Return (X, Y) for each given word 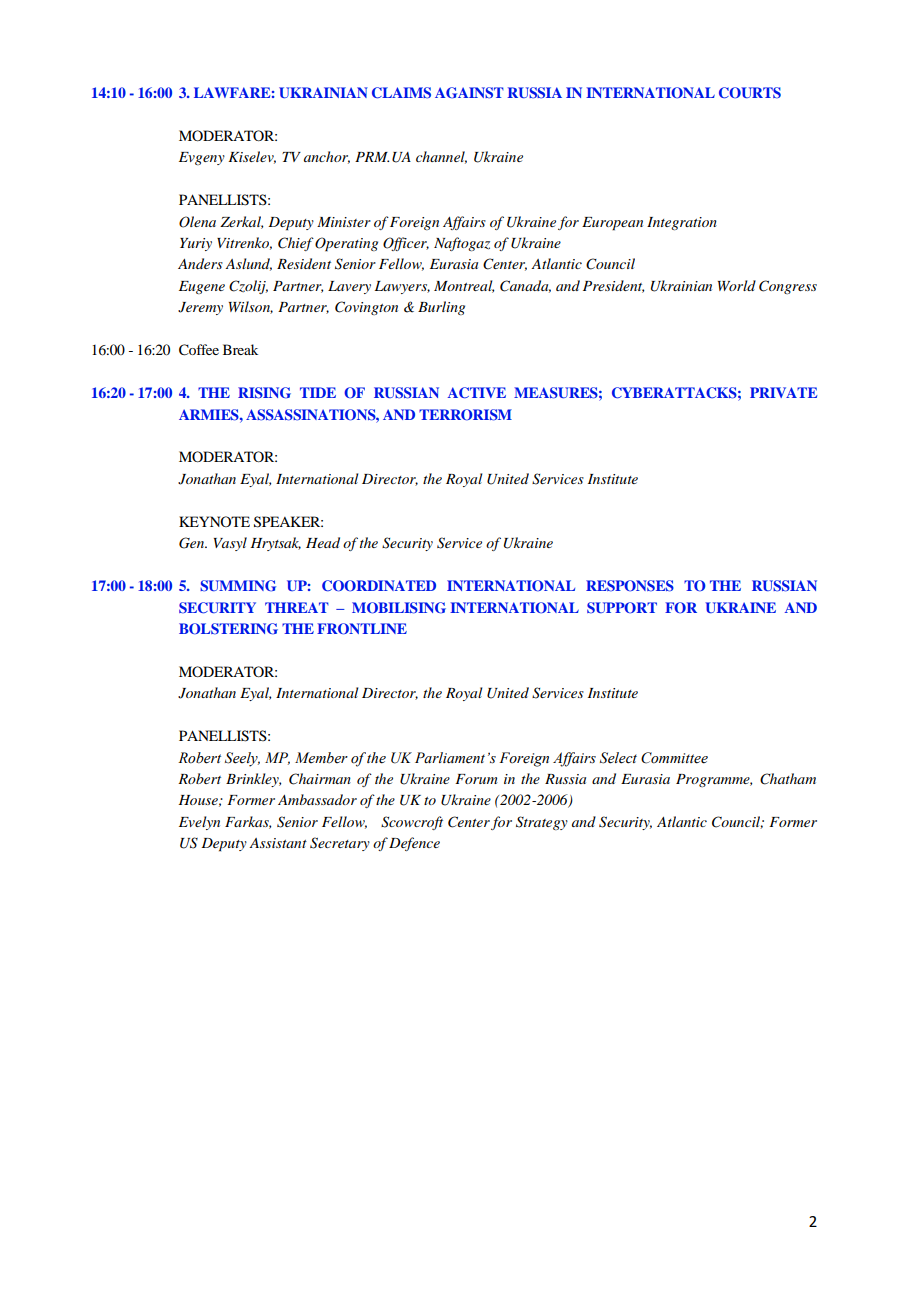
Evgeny (202, 158)
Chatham (788, 779)
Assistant (278, 843)
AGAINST (469, 93)
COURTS (750, 93)
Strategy (542, 823)
